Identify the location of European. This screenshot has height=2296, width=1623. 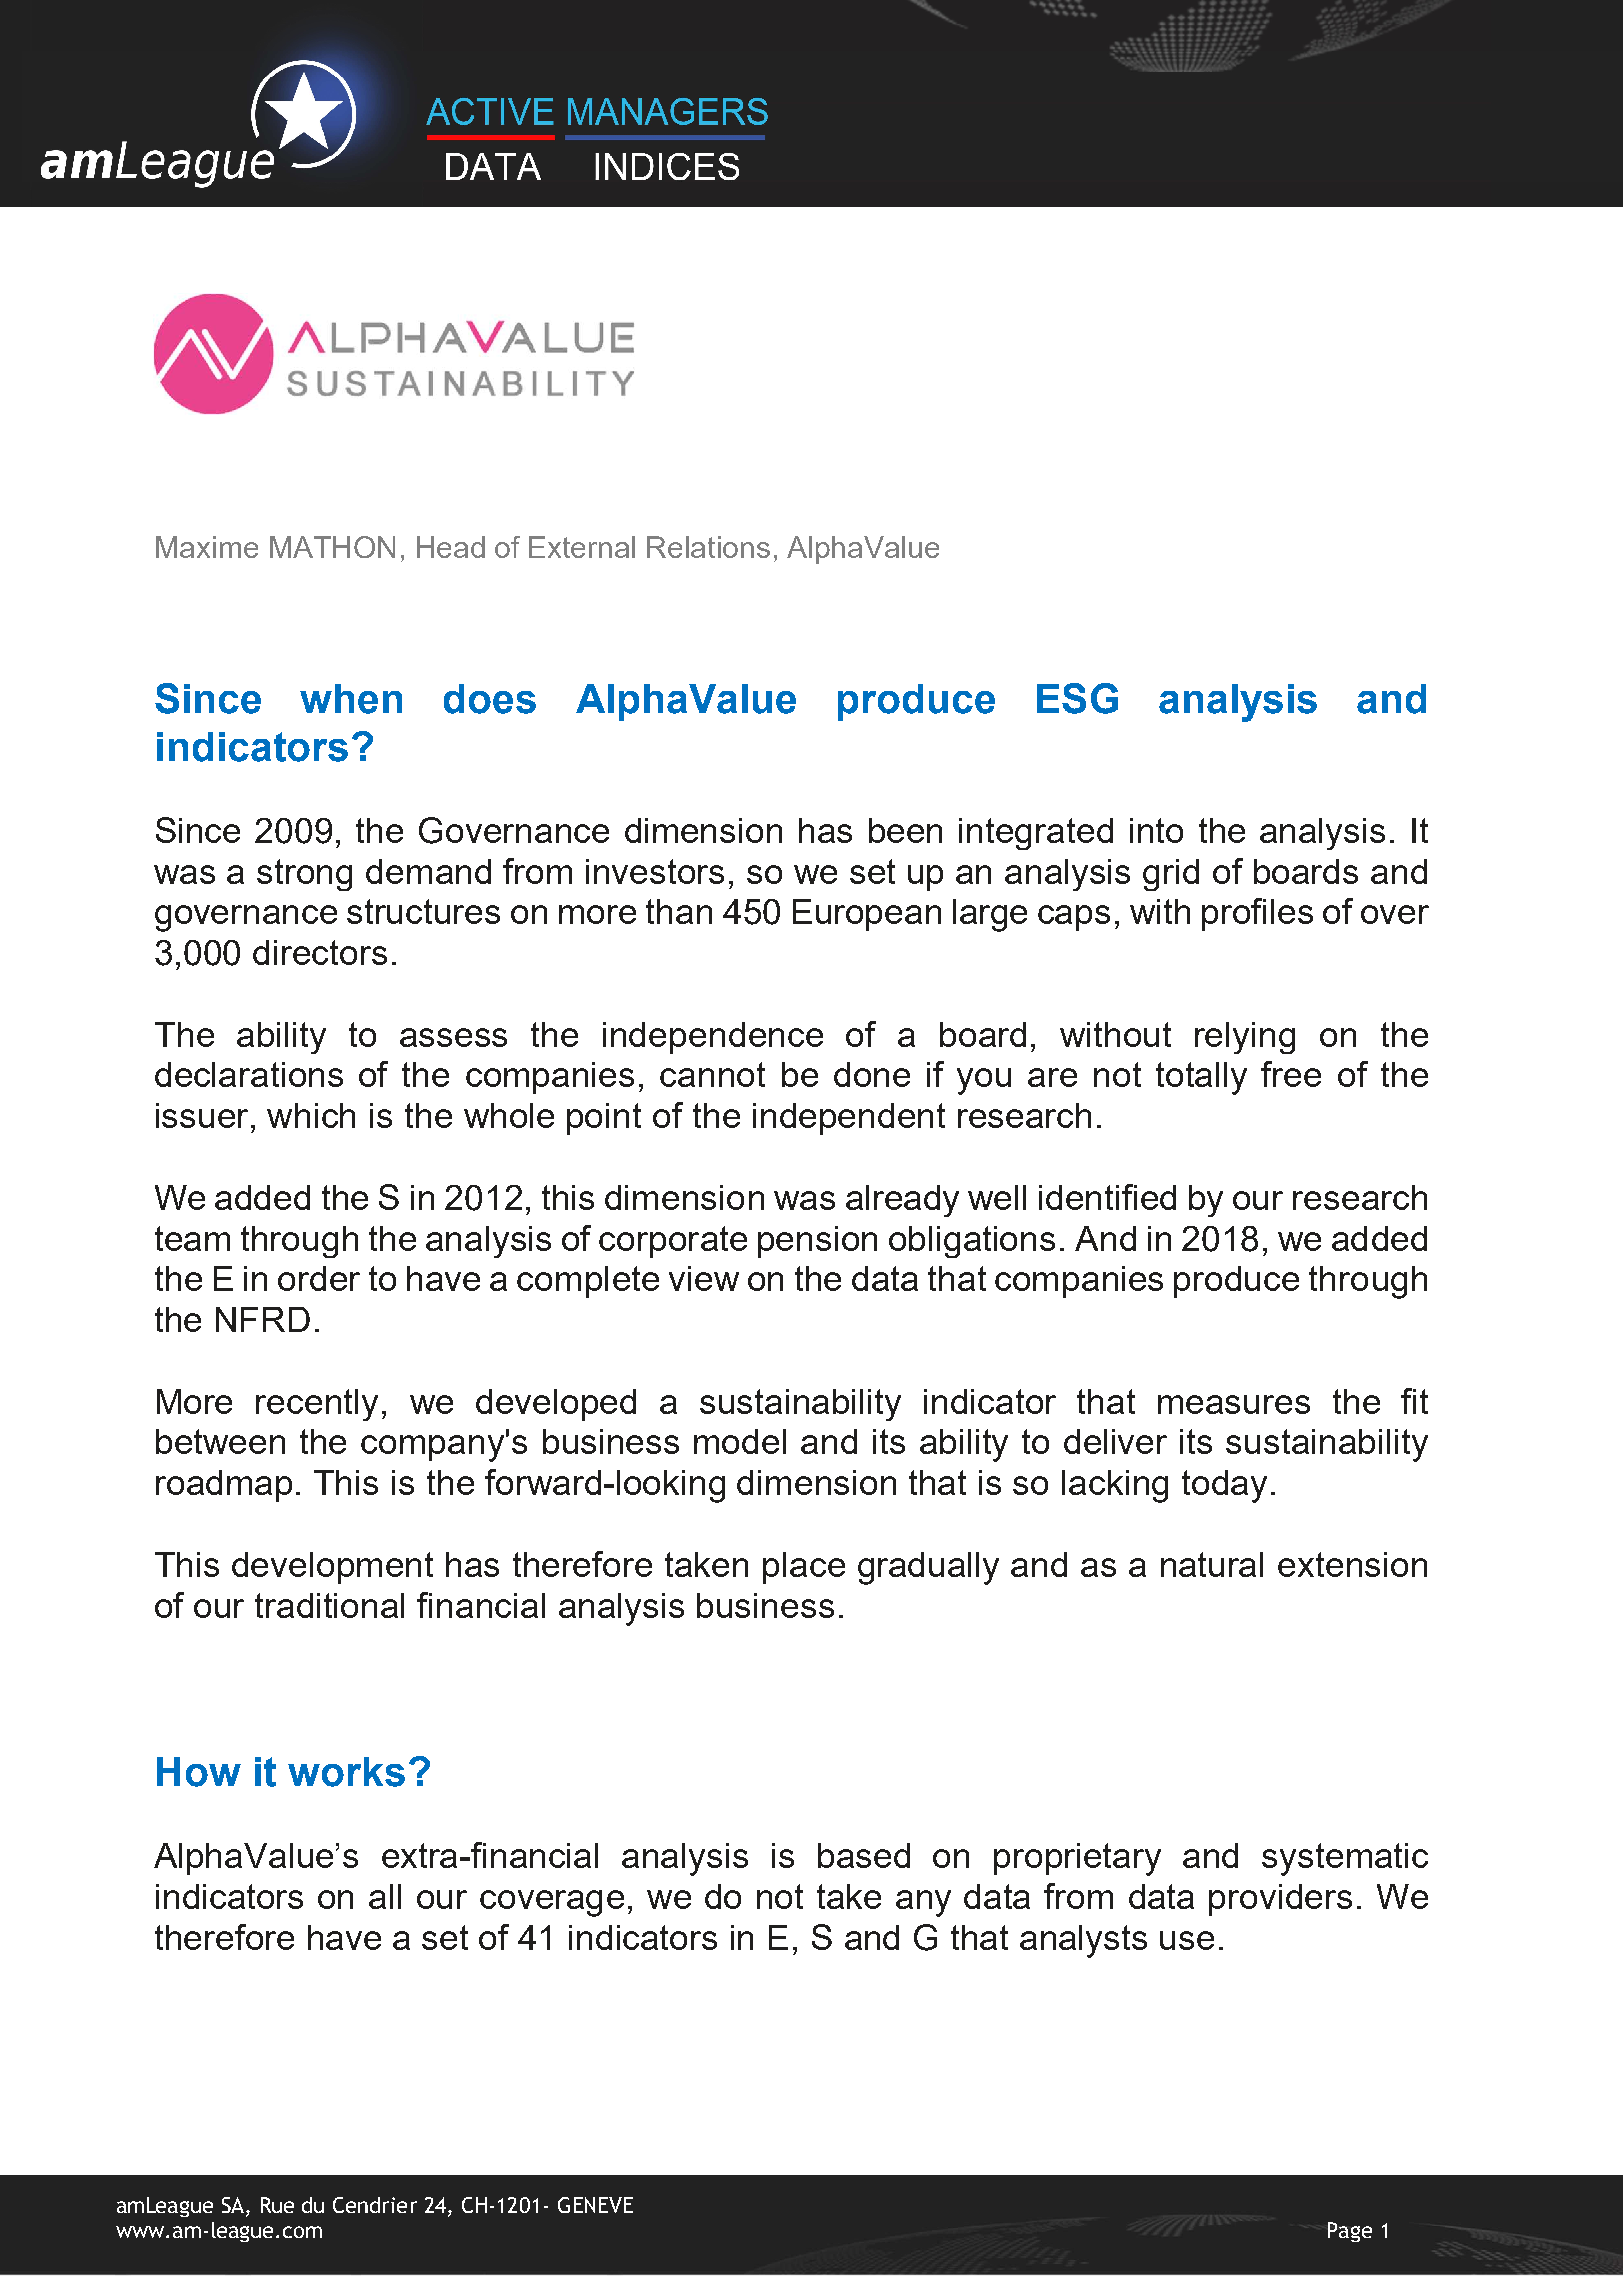
(867, 915).
